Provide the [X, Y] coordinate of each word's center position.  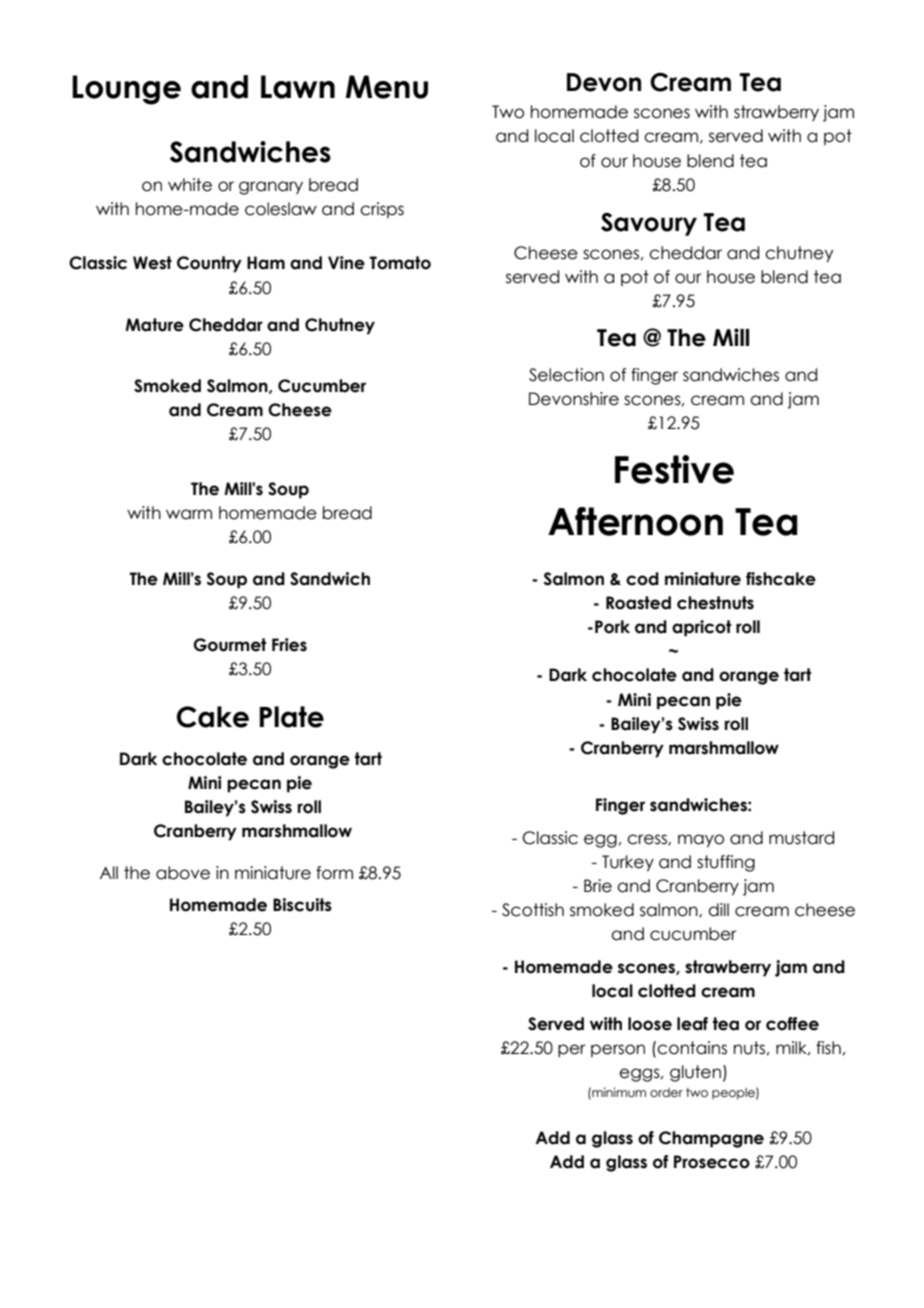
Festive [674, 469]
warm [189, 514]
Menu [386, 87]
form [334, 873]
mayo [701, 841]
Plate [292, 717]
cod [642, 579]
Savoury [649, 224]
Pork [612, 627]
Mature [154, 325]
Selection [566, 375]
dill [718, 910]
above [183, 873]
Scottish [533, 910]
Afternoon [635, 521]
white [190, 185]
